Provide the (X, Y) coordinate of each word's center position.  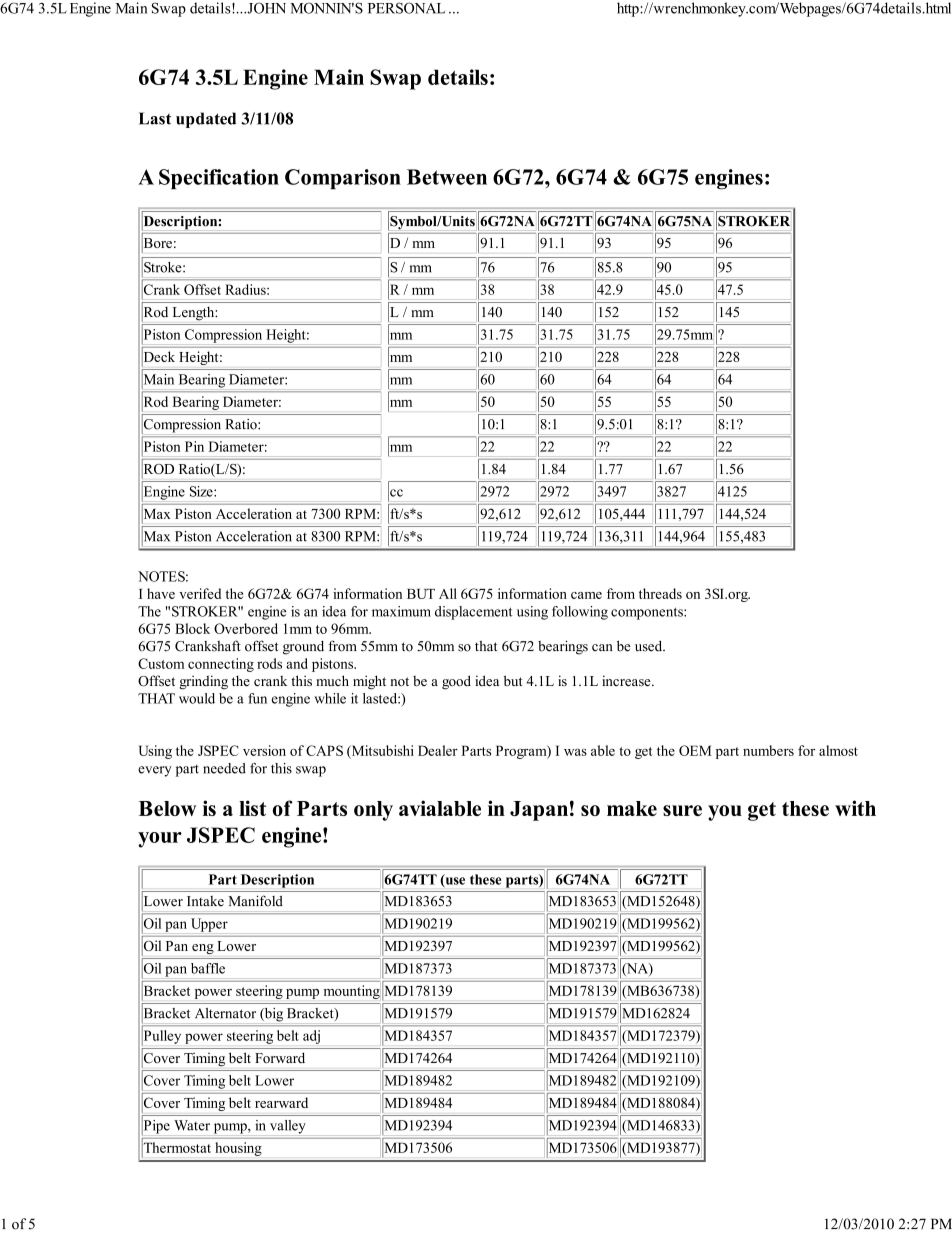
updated (206, 120)
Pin (194, 446)
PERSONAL (406, 8)
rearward (281, 1102)
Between (447, 177)
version (264, 750)
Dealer (438, 750)
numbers (768, 750)
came (586, 595)
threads (660, 593)
